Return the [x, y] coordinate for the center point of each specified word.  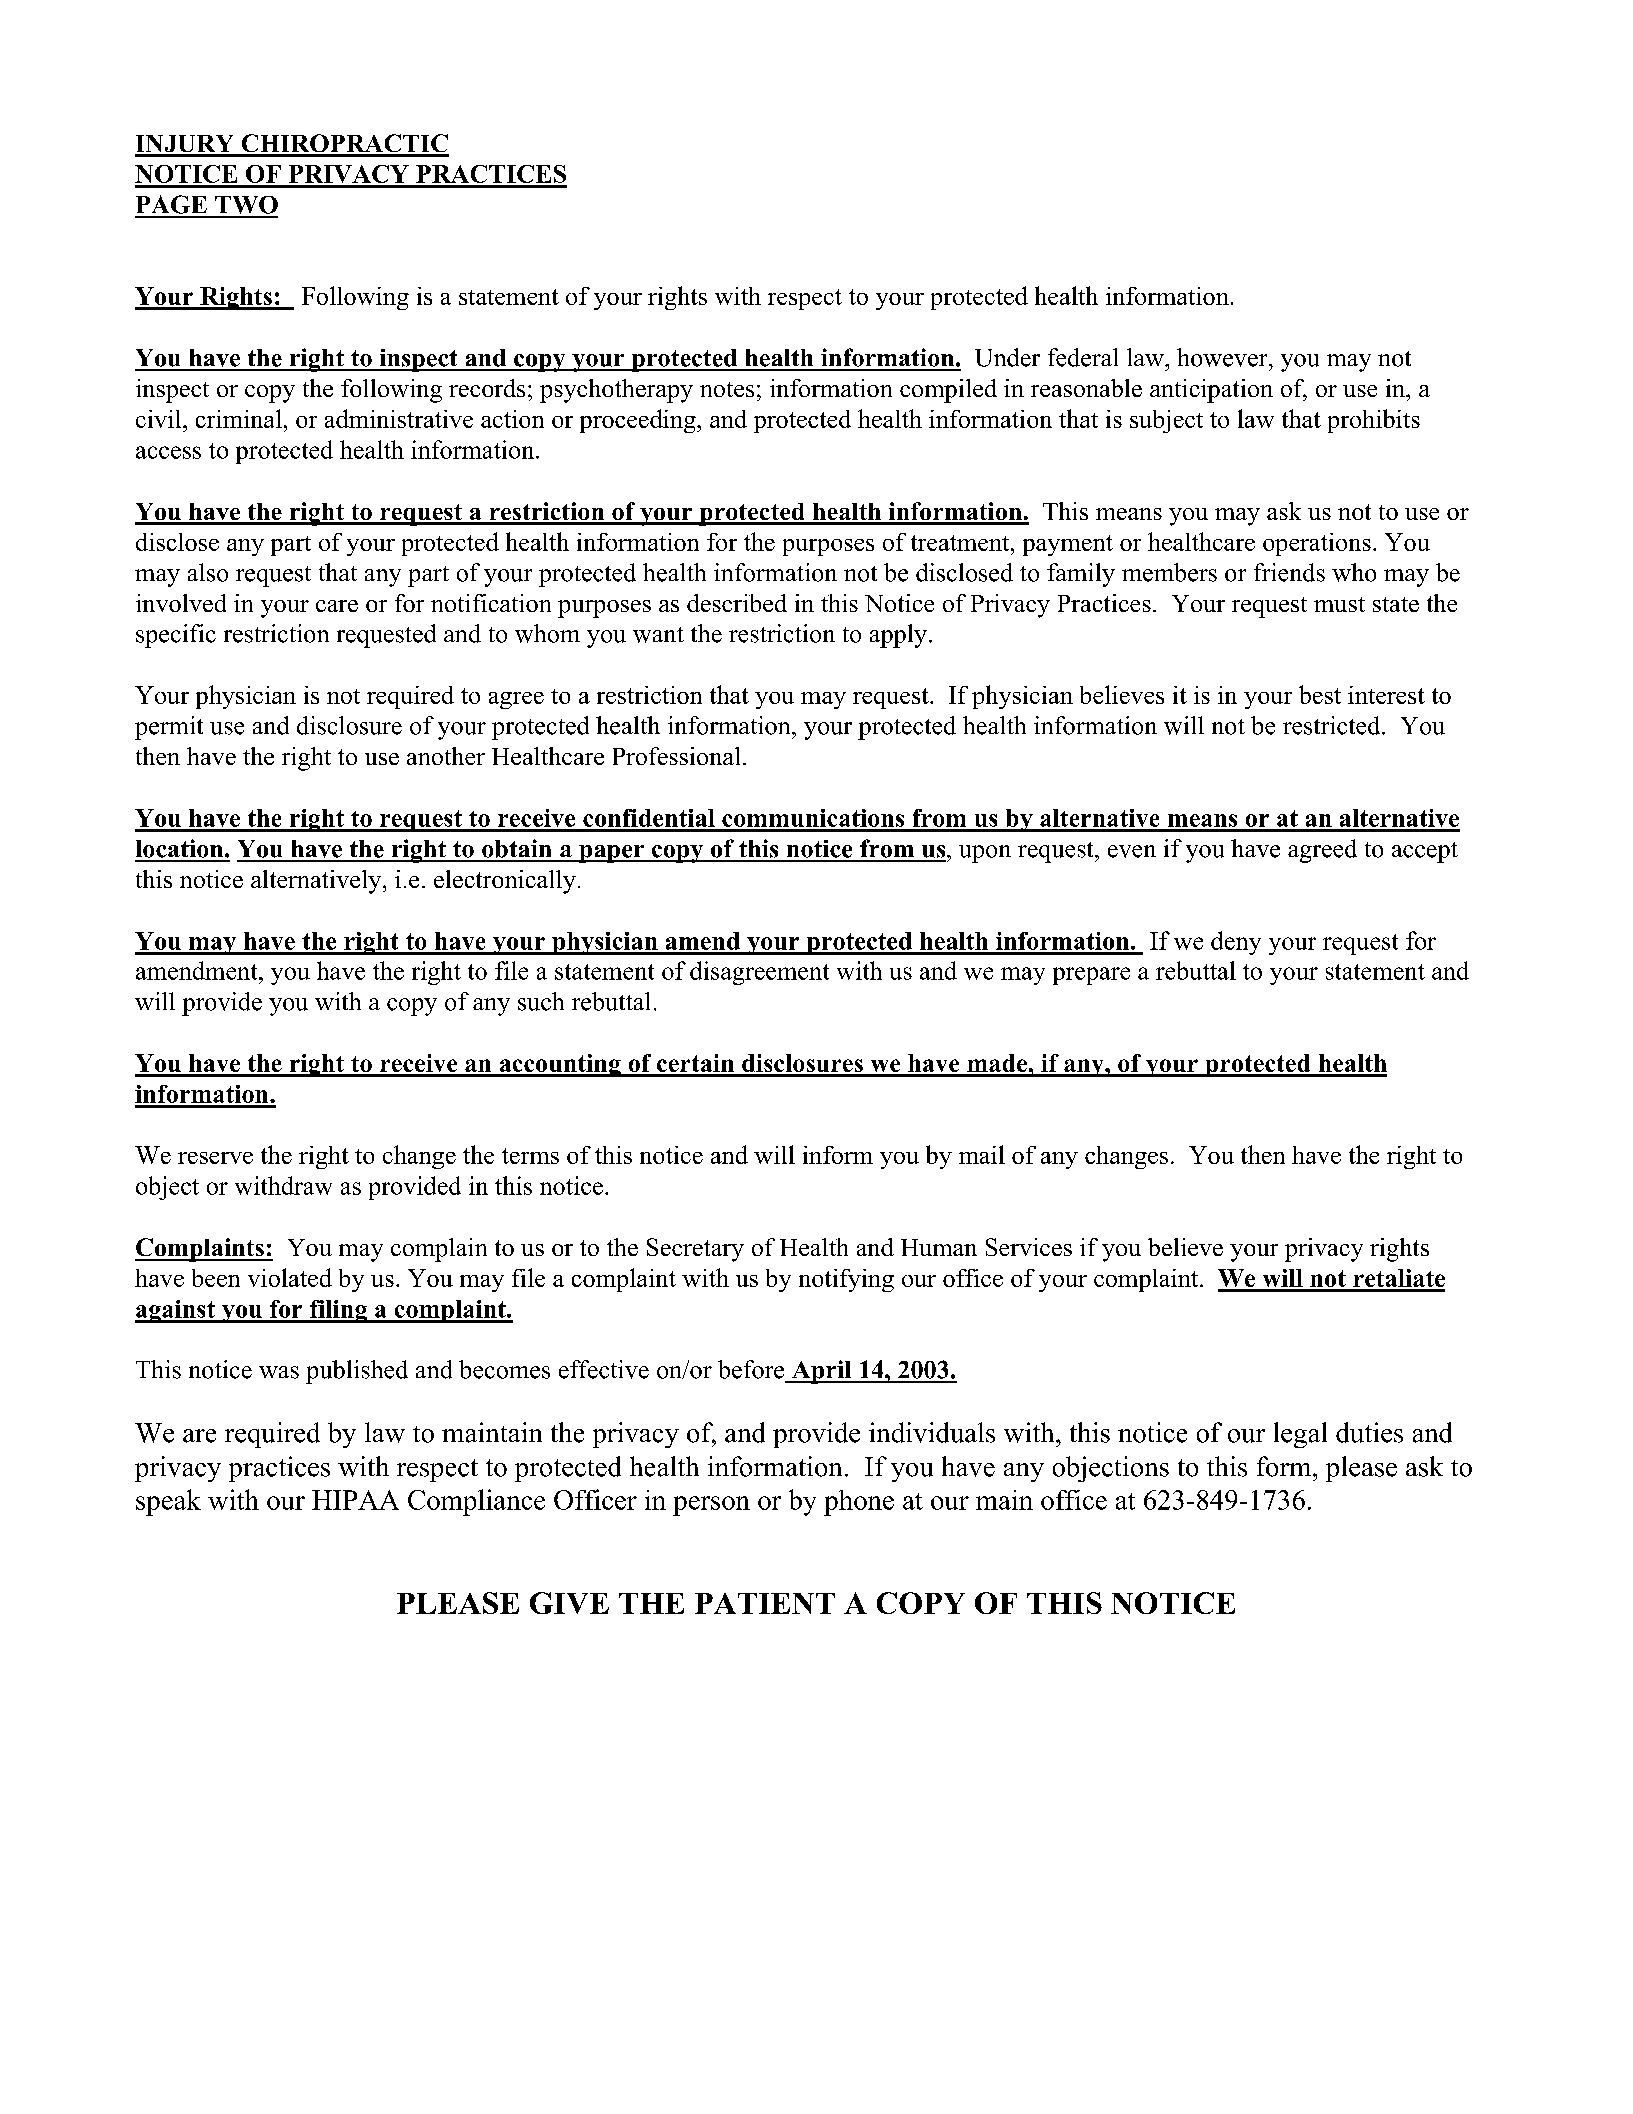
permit [169, 728]
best [1320, 694]
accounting [560, 1065]
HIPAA [355, 1500]
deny [1236, 943]
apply [898, 636]
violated [290, 1277]
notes [727, 389]
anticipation [1211, 391]
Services [1029, 1247]
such [541, 1001]
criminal [239, 418]
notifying [846, 1280]
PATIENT [765, 1603]
